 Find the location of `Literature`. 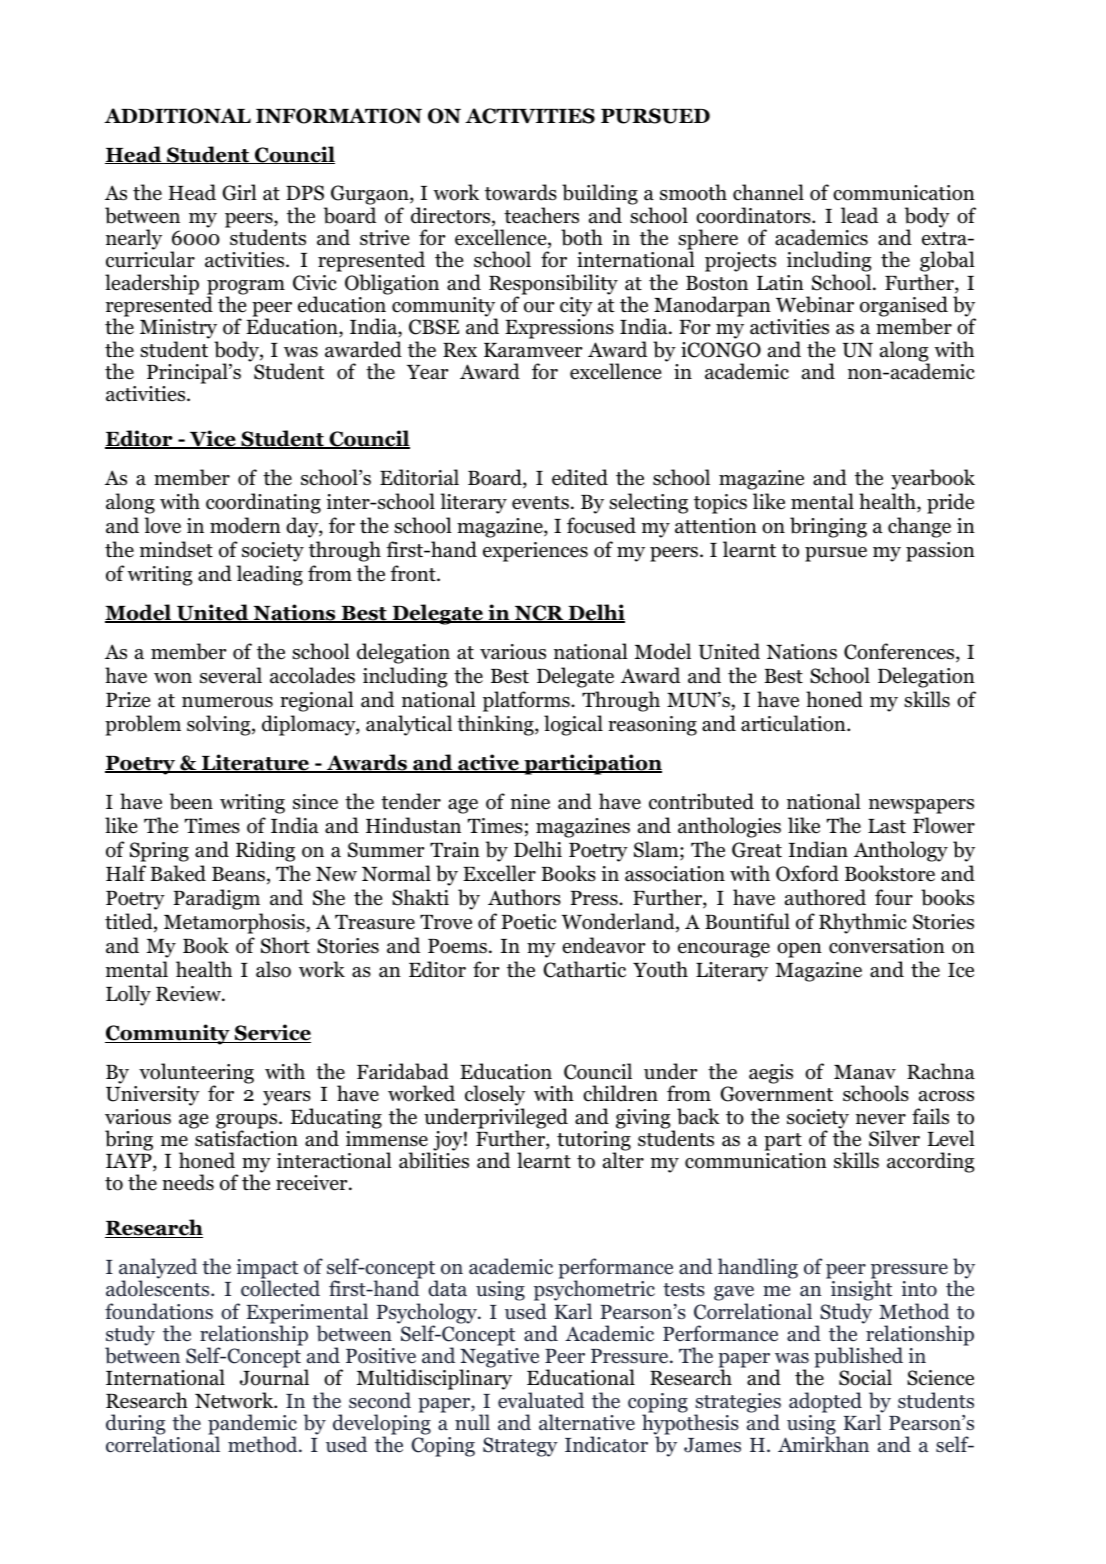

Literature is located at coordinates (255, 763).
